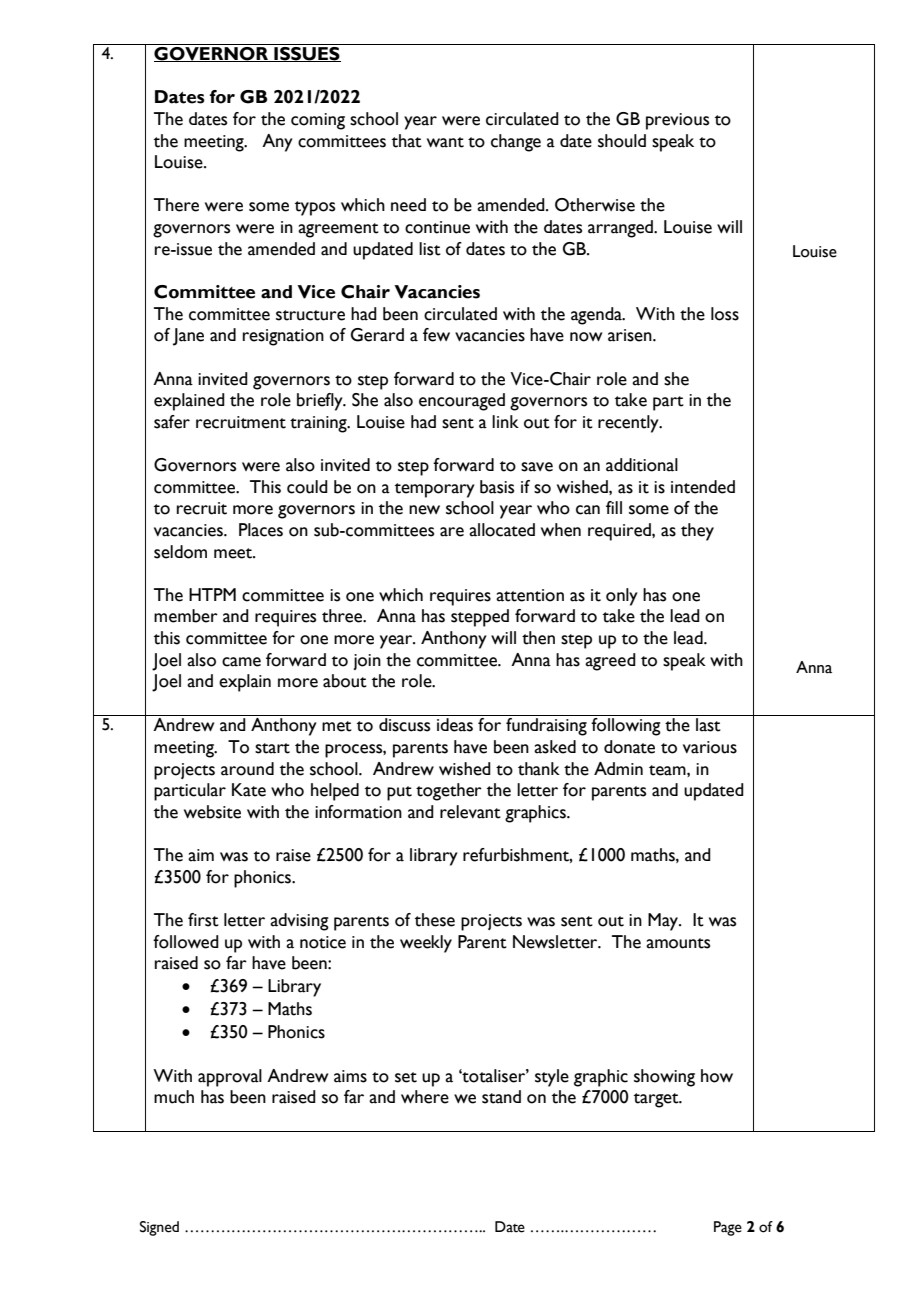 This document has width=924, height=1308. I want to click on Places, so click(261, 530).
